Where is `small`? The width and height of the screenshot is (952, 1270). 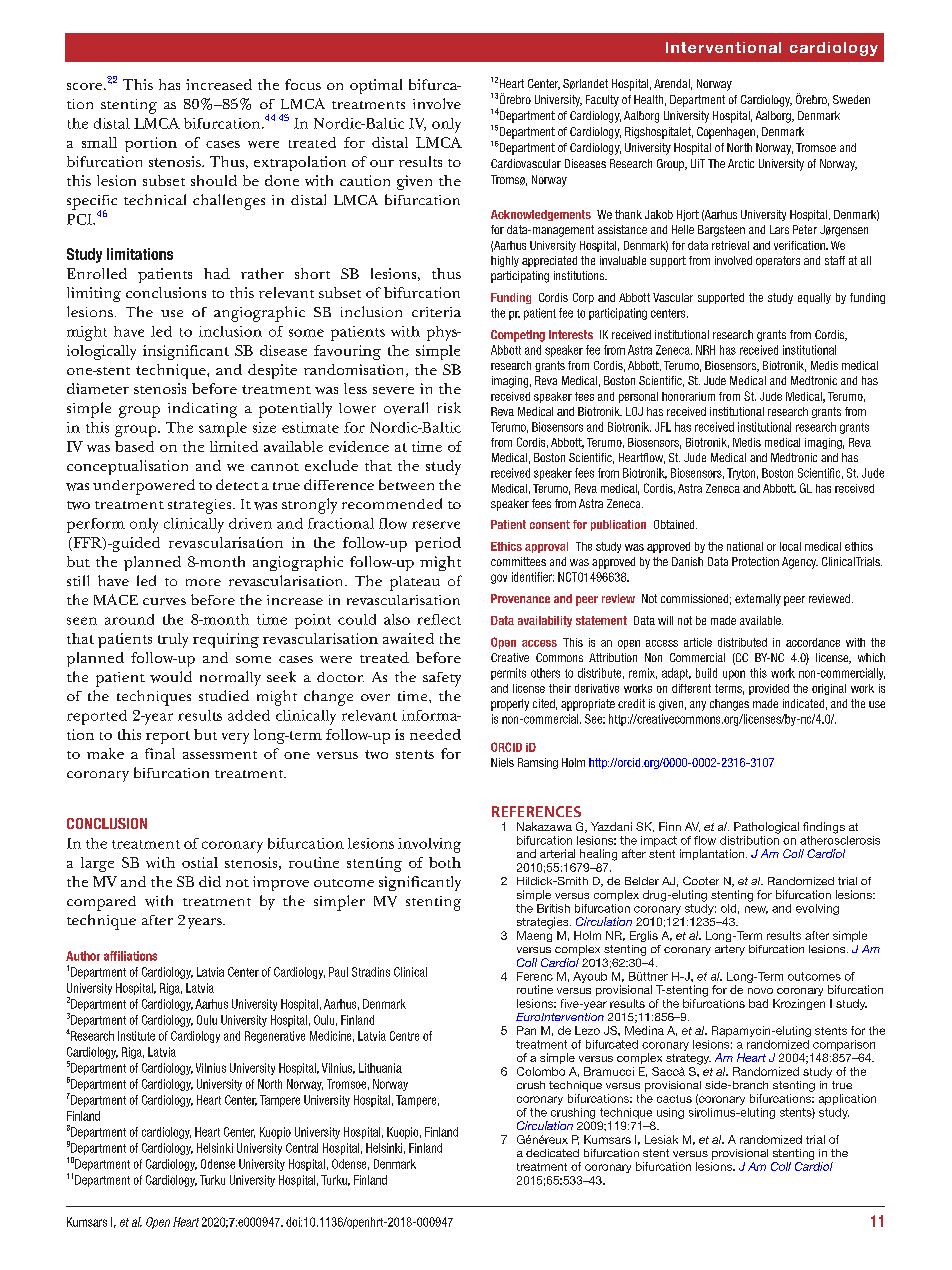
small is located at coordinates (99, 142).
